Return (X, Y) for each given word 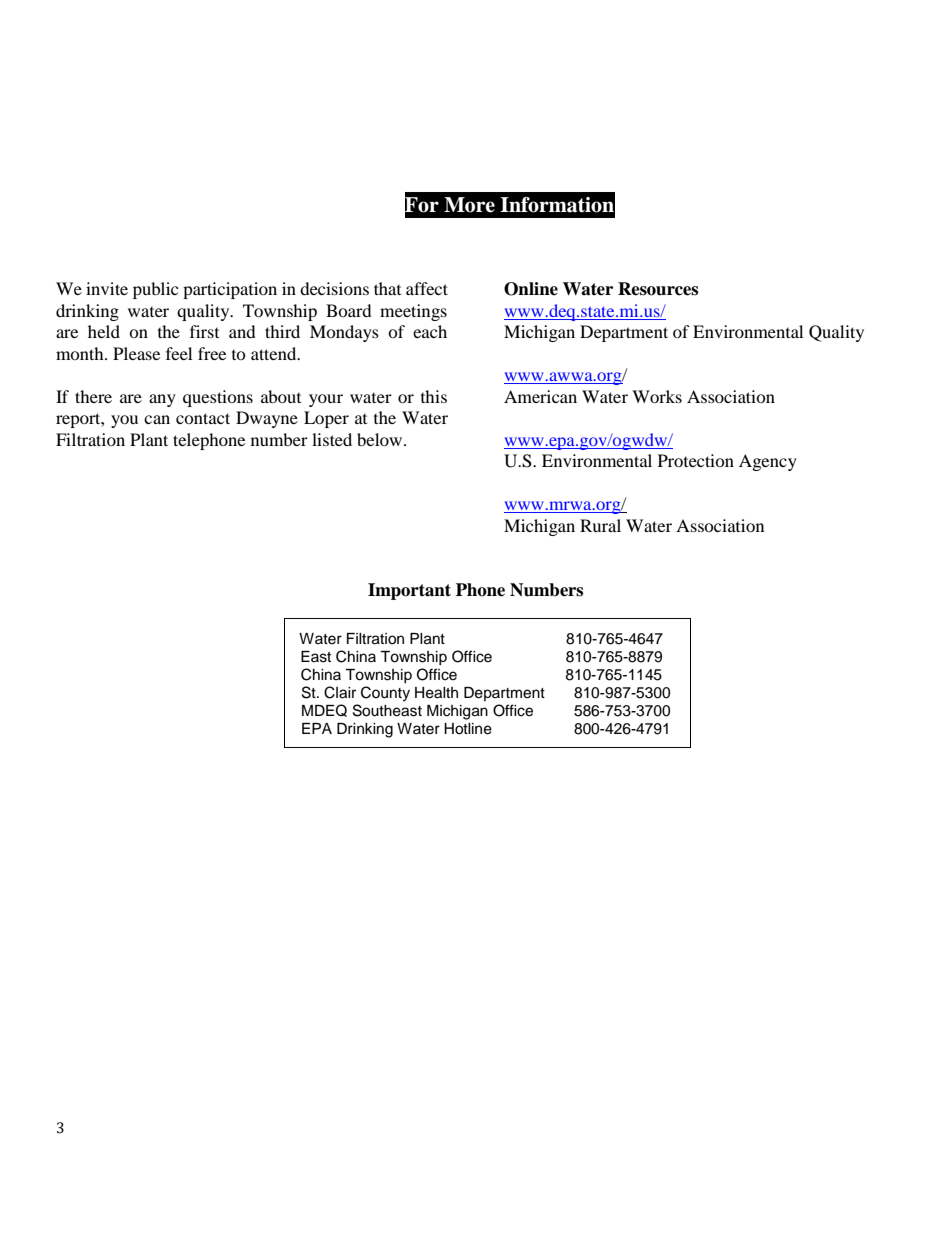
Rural (600, 525)
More (469, 205)
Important (409, 591)
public (155, 290)
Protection (696, 460)
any (162, 400)
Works (657, 396)
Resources (658, 289)
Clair (340, 692)
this (434, 396)
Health (436, 693)
